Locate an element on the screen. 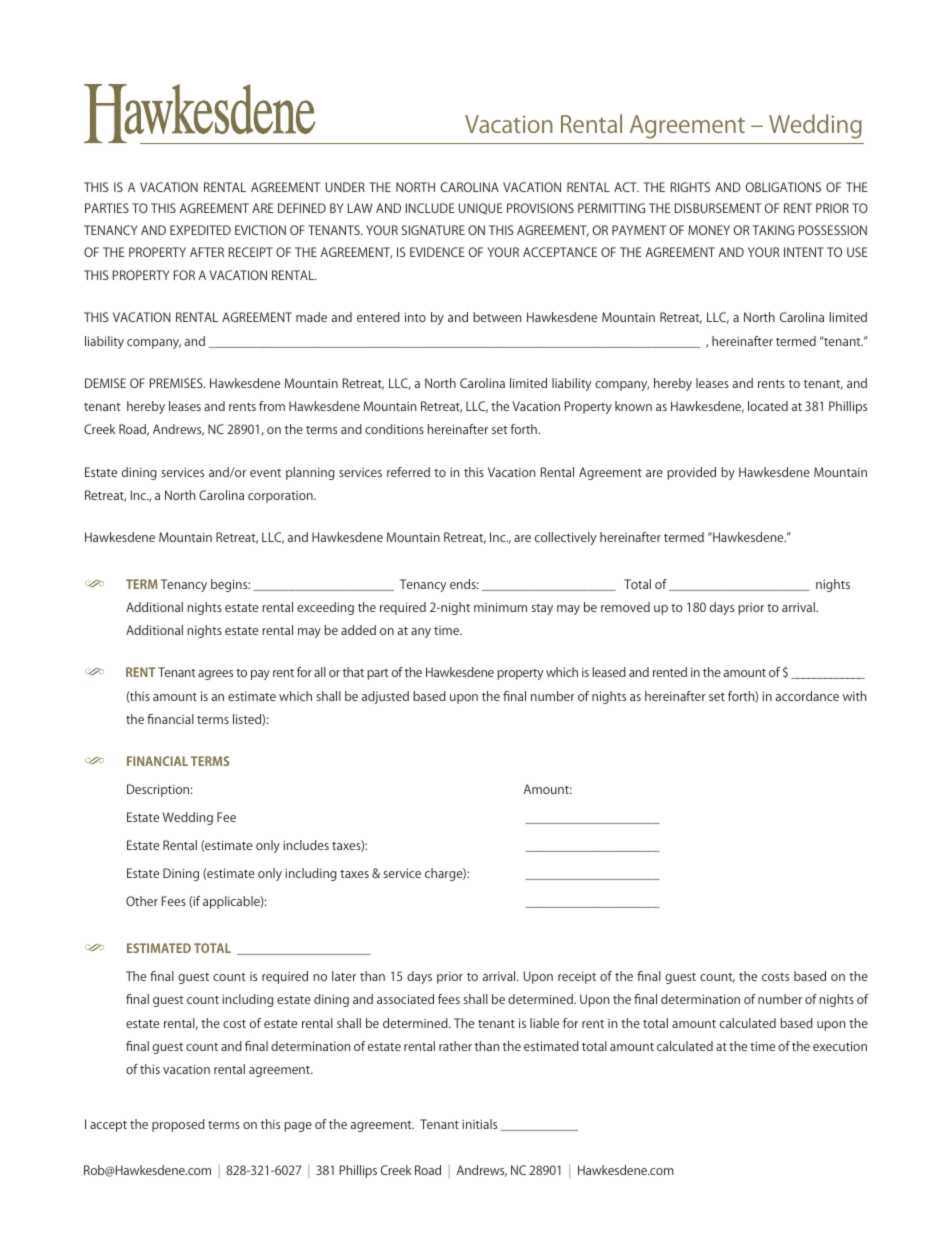 Image resolution: width=952 pixels, height=1233 pixels. accordance is located at coordinates (807, 696).
